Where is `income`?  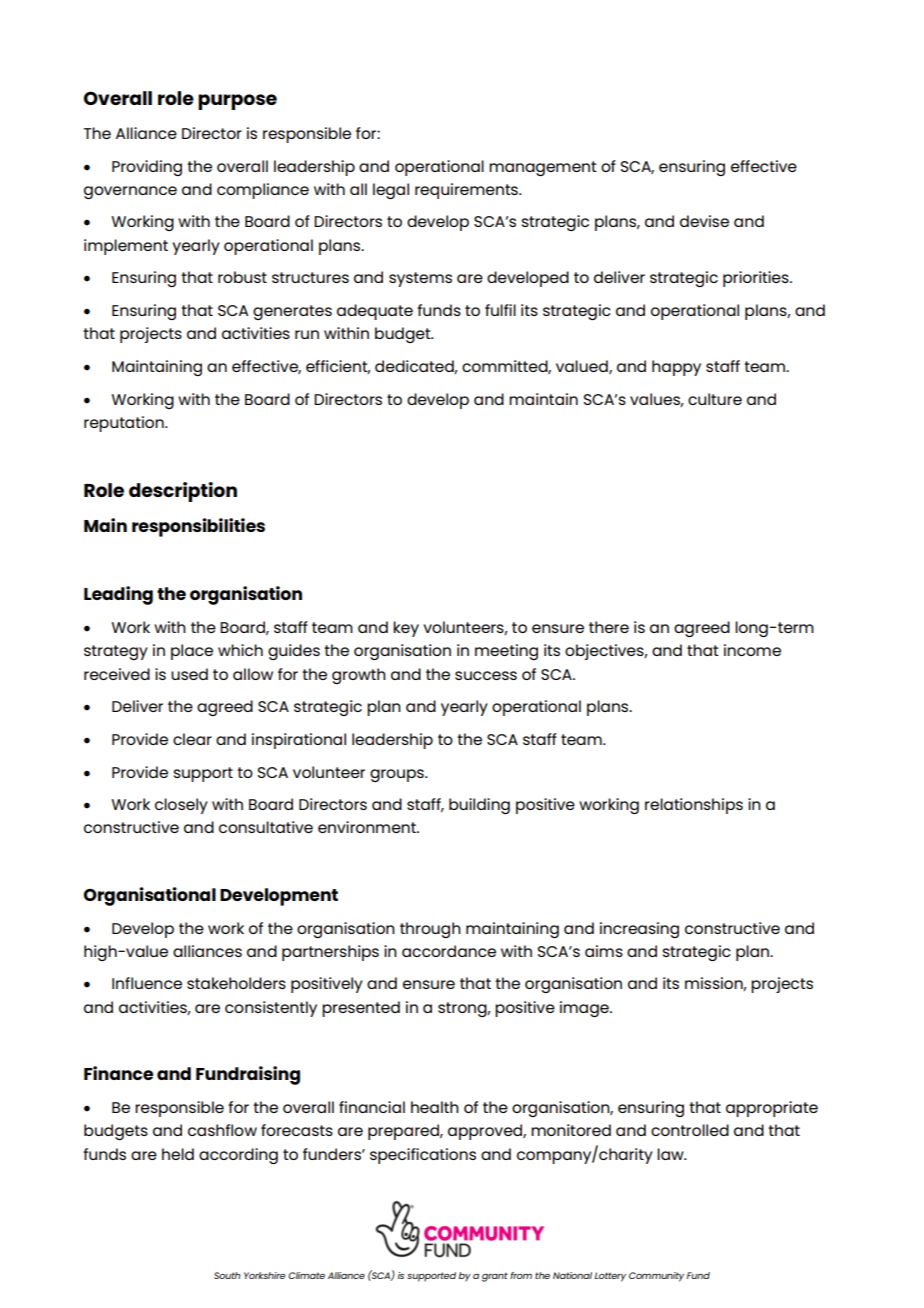 income is located at coordinates (752, 650).
